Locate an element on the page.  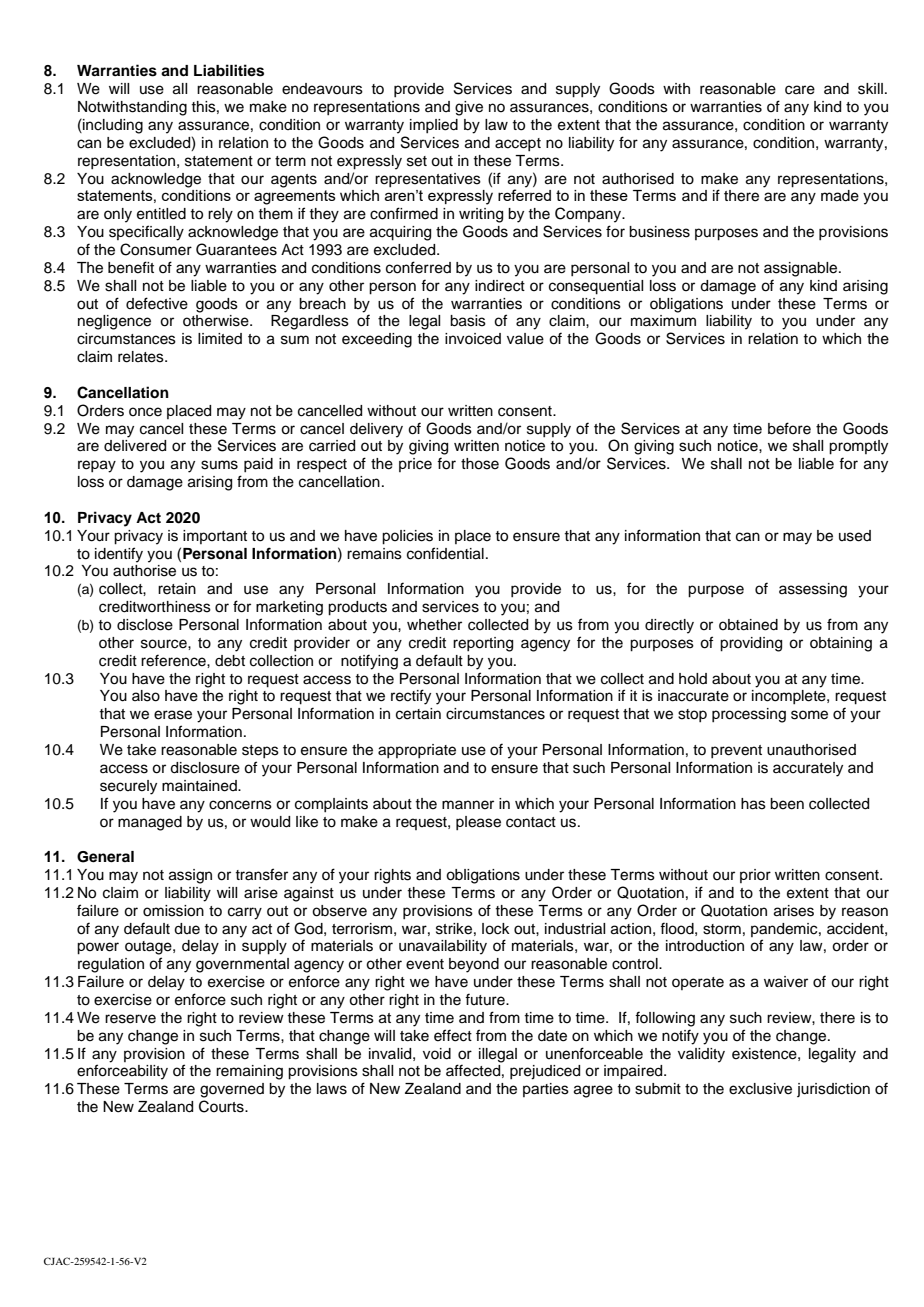
maximum is located at coordinates (663, 321).
